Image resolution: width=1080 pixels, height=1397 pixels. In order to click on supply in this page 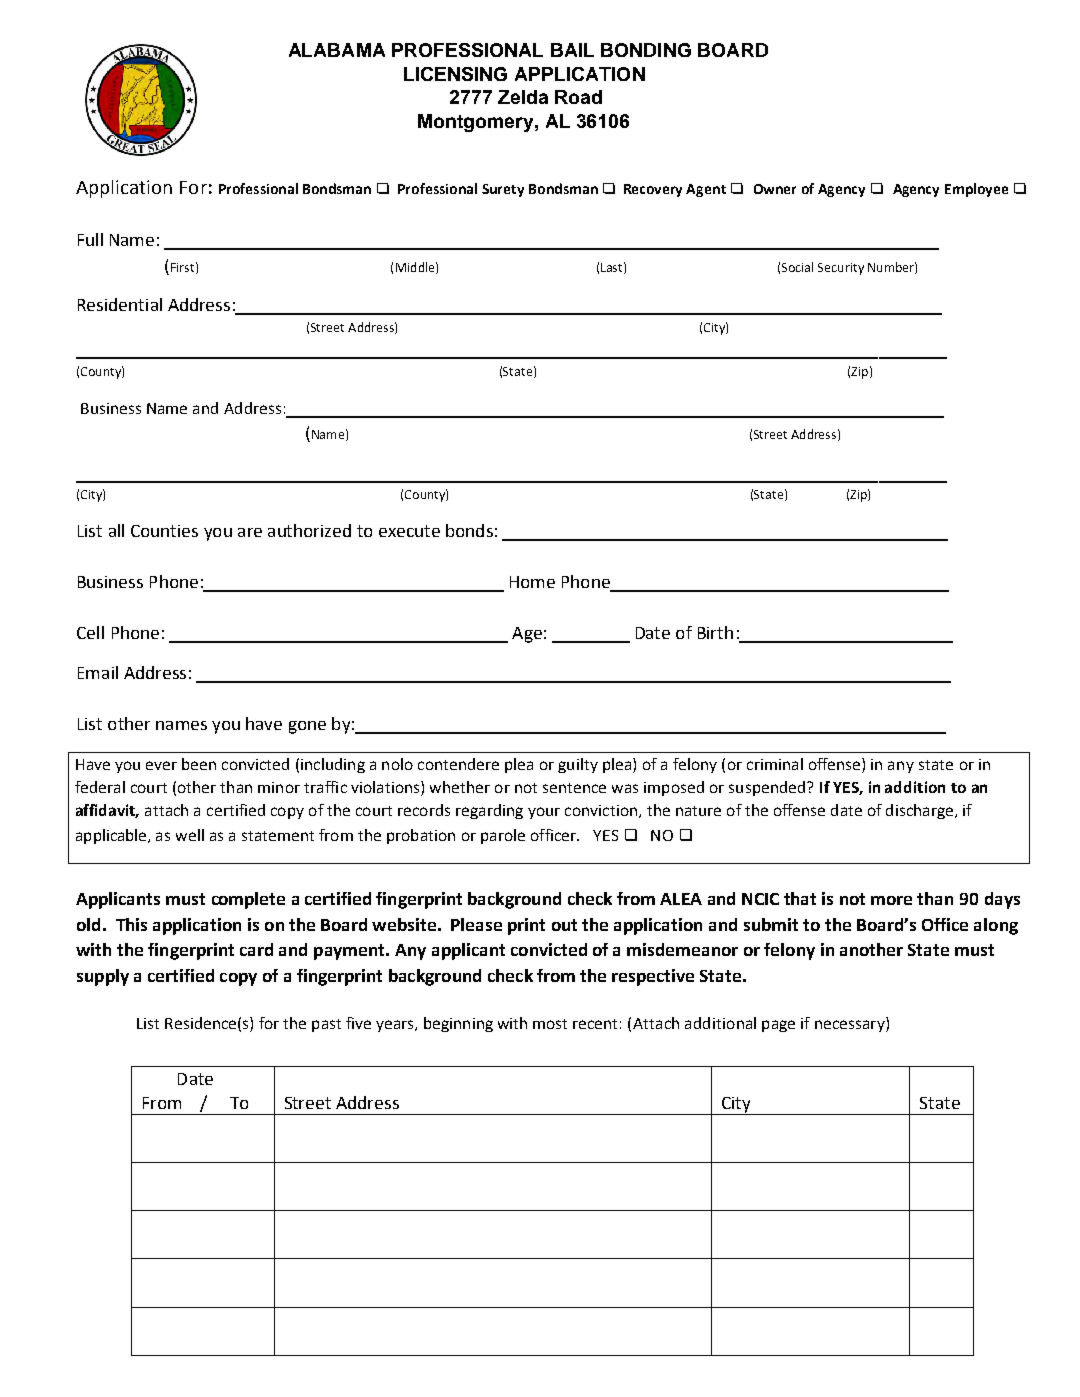, I will do `click(103, 977)`.
